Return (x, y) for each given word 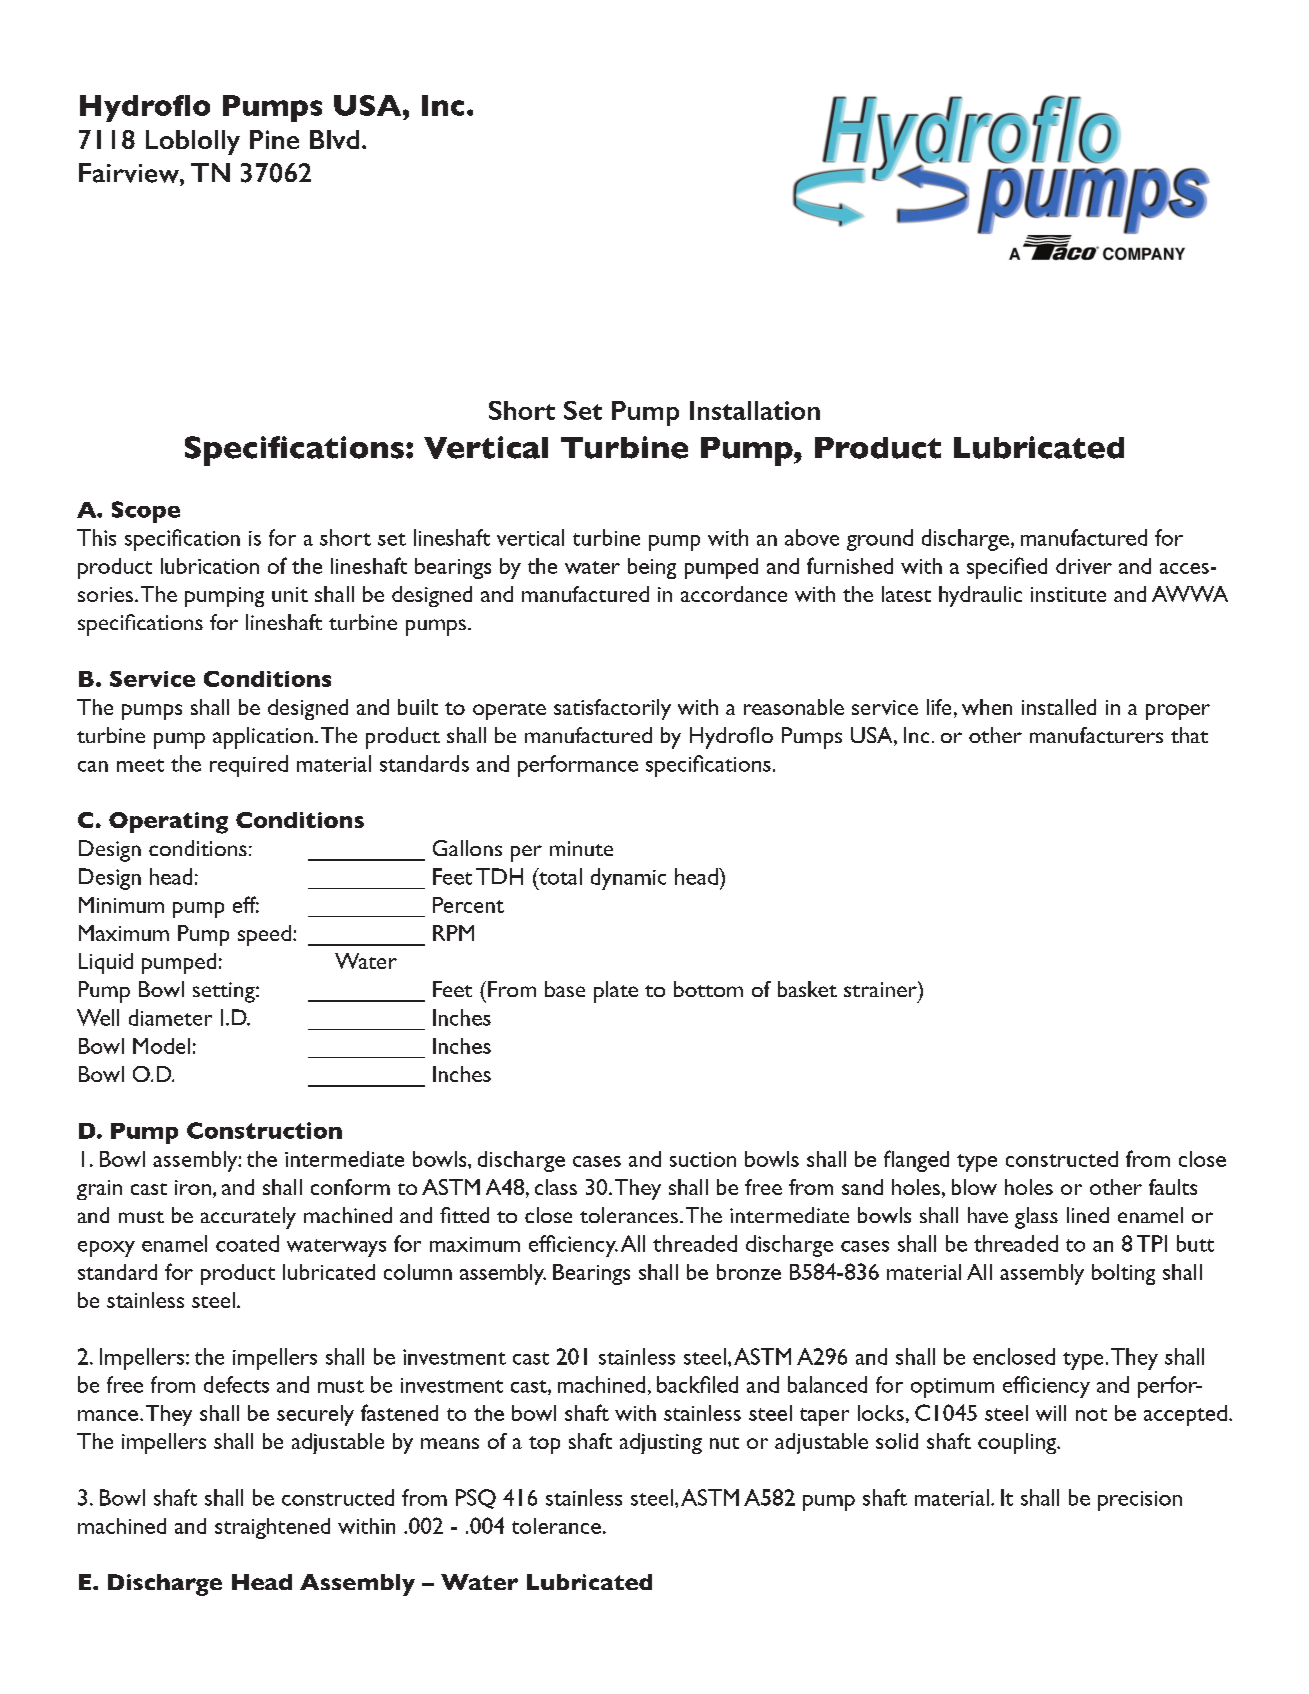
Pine (274, 139)
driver (1084, 566)
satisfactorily (612, 709)
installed (1059, 707)
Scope (146, 512)
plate (616, 992)
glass (1036, 1218)
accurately (248, 1218)
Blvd (334, 139)
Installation (755, 410)
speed (264, 935)
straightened (272, 1528)
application (263, 738)
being (652, 568)
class (556, 1187)
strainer (881, 989)
